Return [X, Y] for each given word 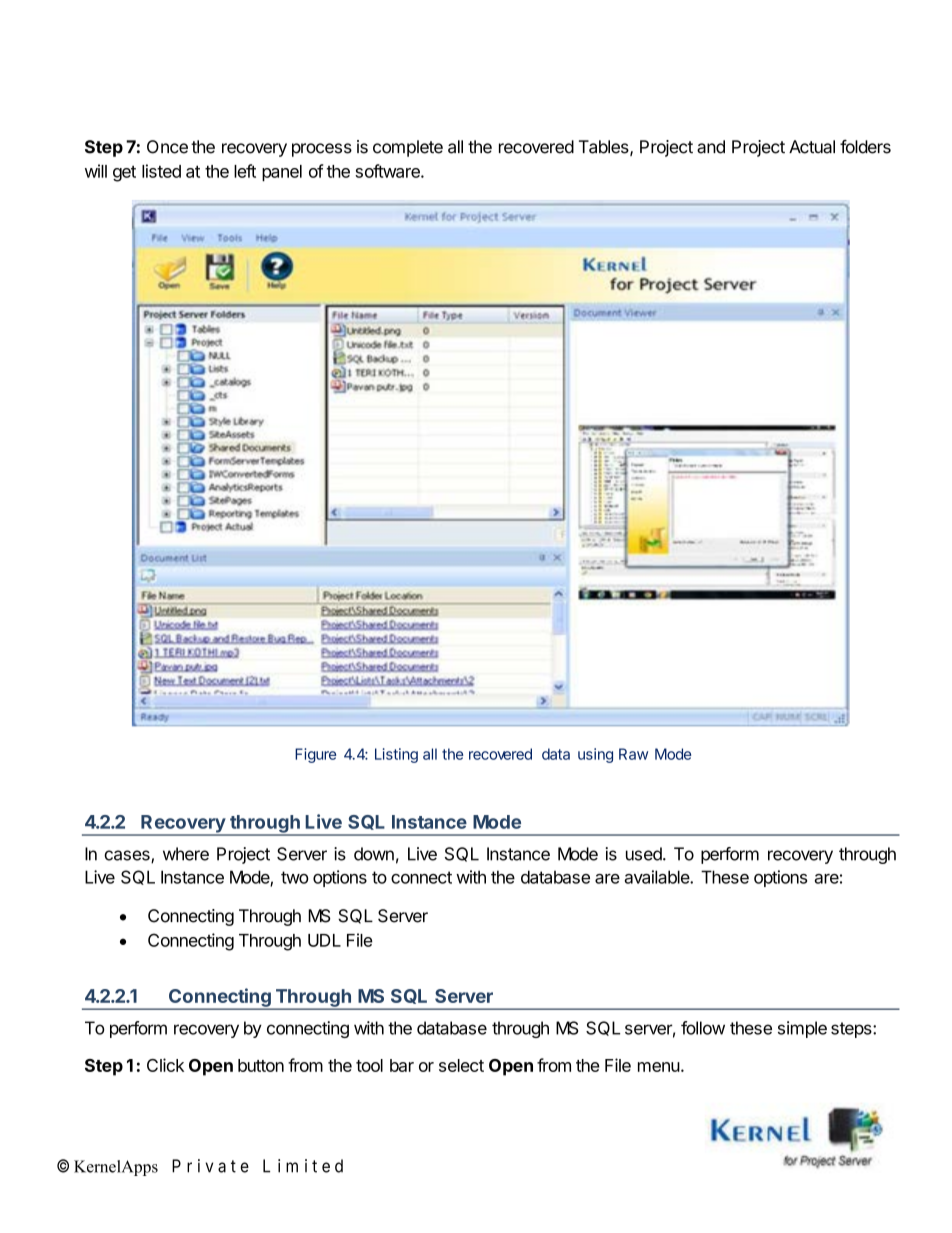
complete [408, 148]
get [124, 174]
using [595, 755]
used [645, 854]
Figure [315, 755]
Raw [633, 754]
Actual [812, 147]
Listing [396, 755]
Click [165, 1065]
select [461, 1065]
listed [161, 171]
